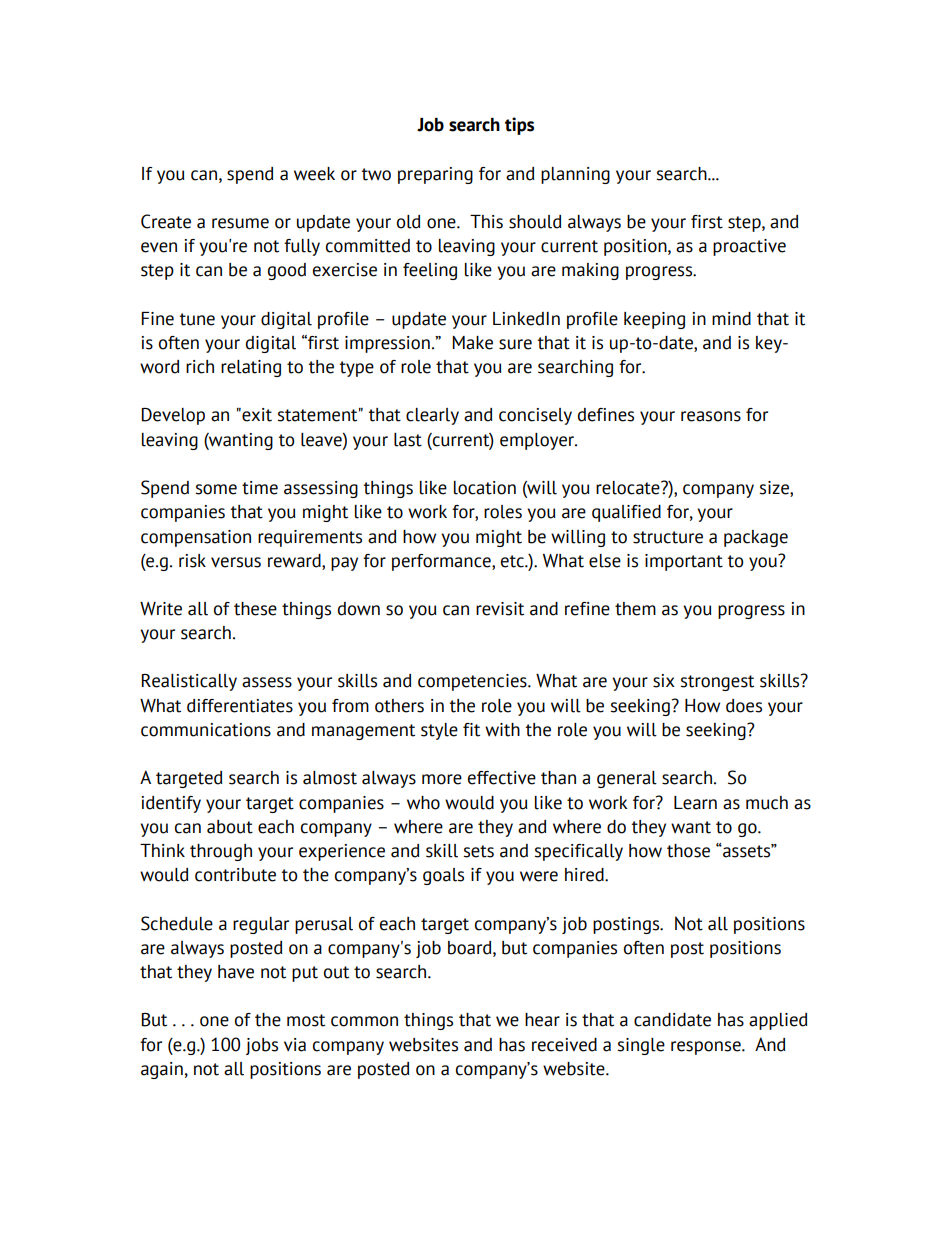 The width and height of the page is (952, 1233). Describe the element at coordinates (435, 175) in the page. I see `preparing` at that location.
